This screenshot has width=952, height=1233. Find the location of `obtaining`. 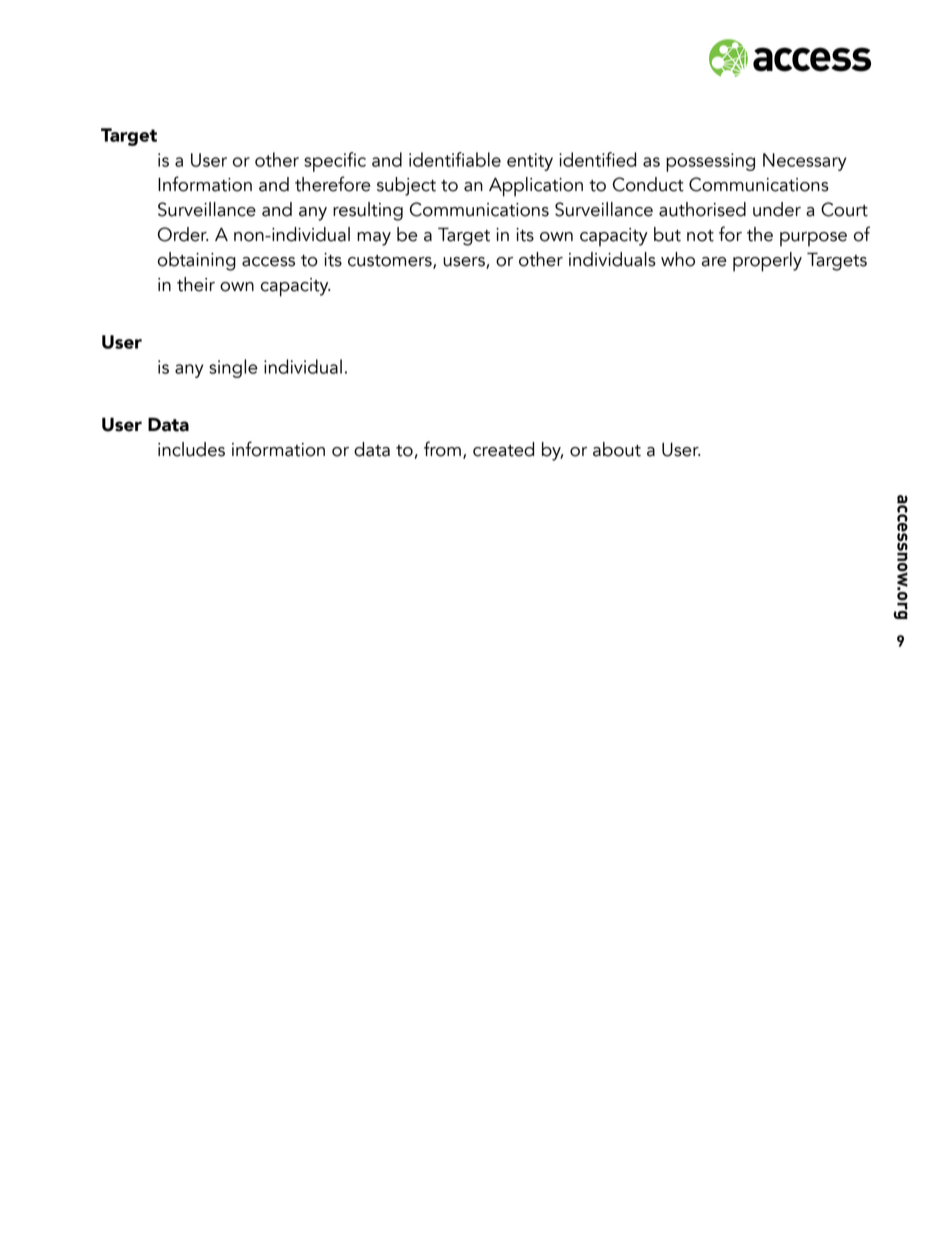

obtaining is located at coordinates (197, 261).
